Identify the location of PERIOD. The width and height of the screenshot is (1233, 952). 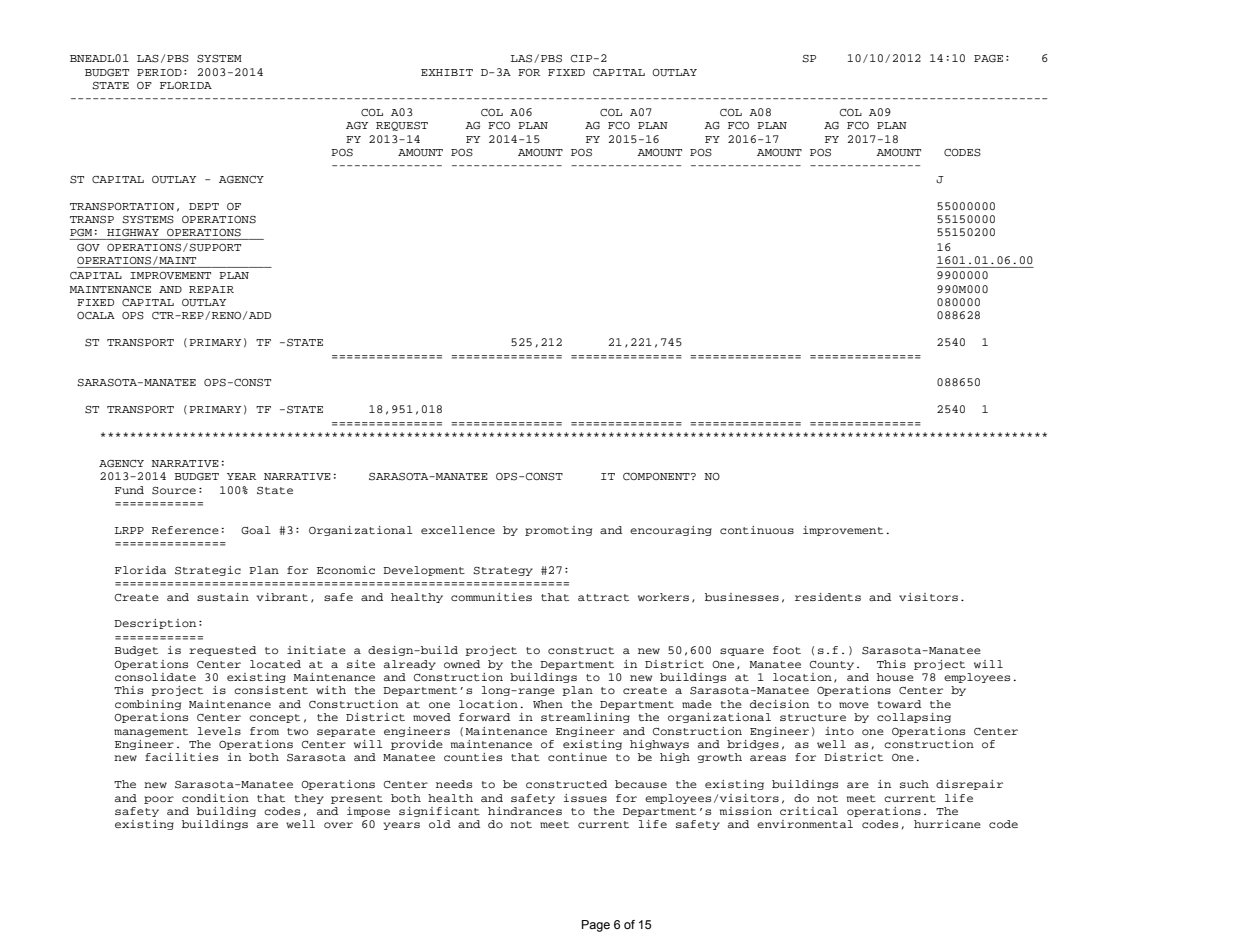
(159, 72).
